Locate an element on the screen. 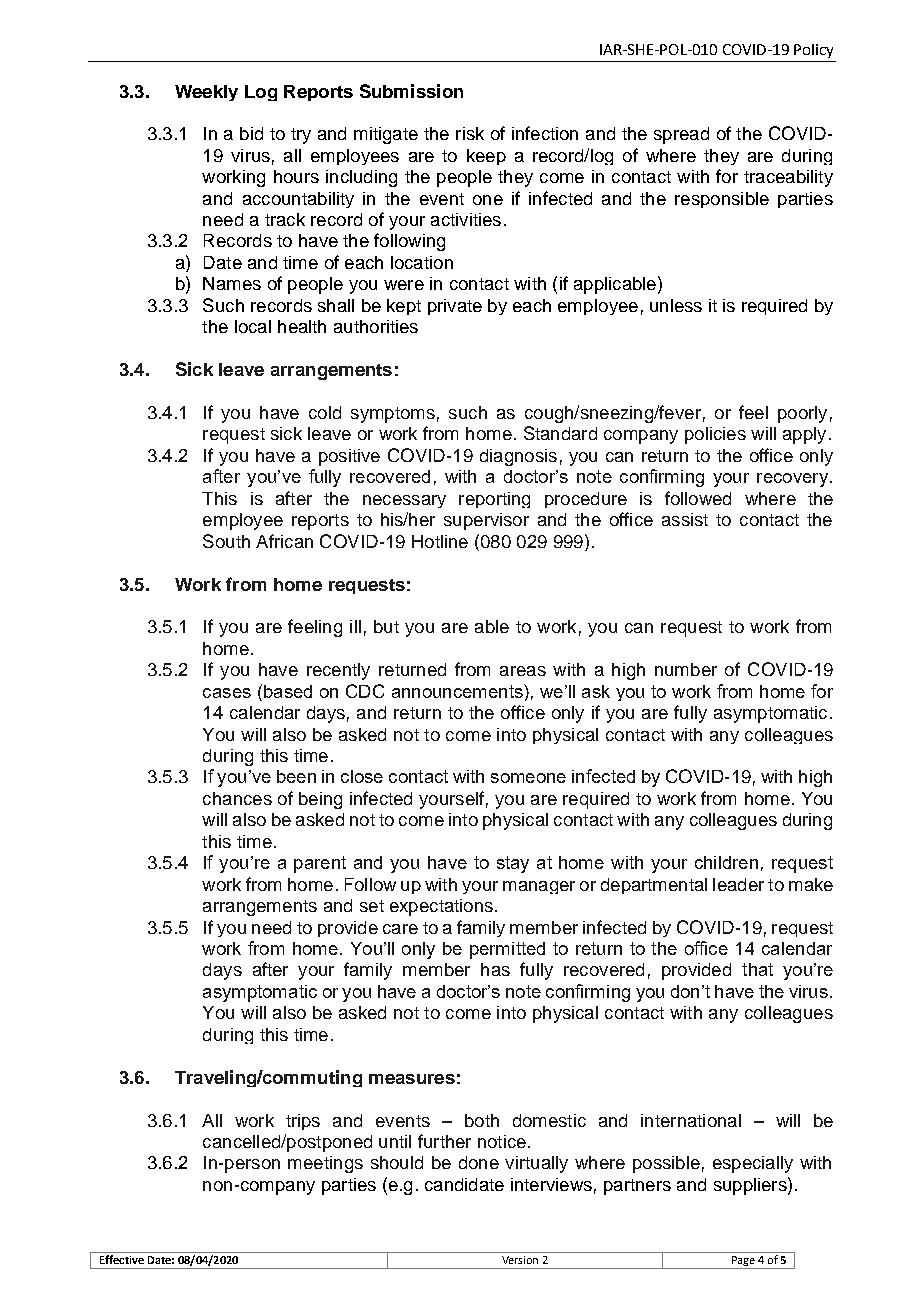 This screenshot has width=924, height=1308. spread is located at coordinates (681, 135).
